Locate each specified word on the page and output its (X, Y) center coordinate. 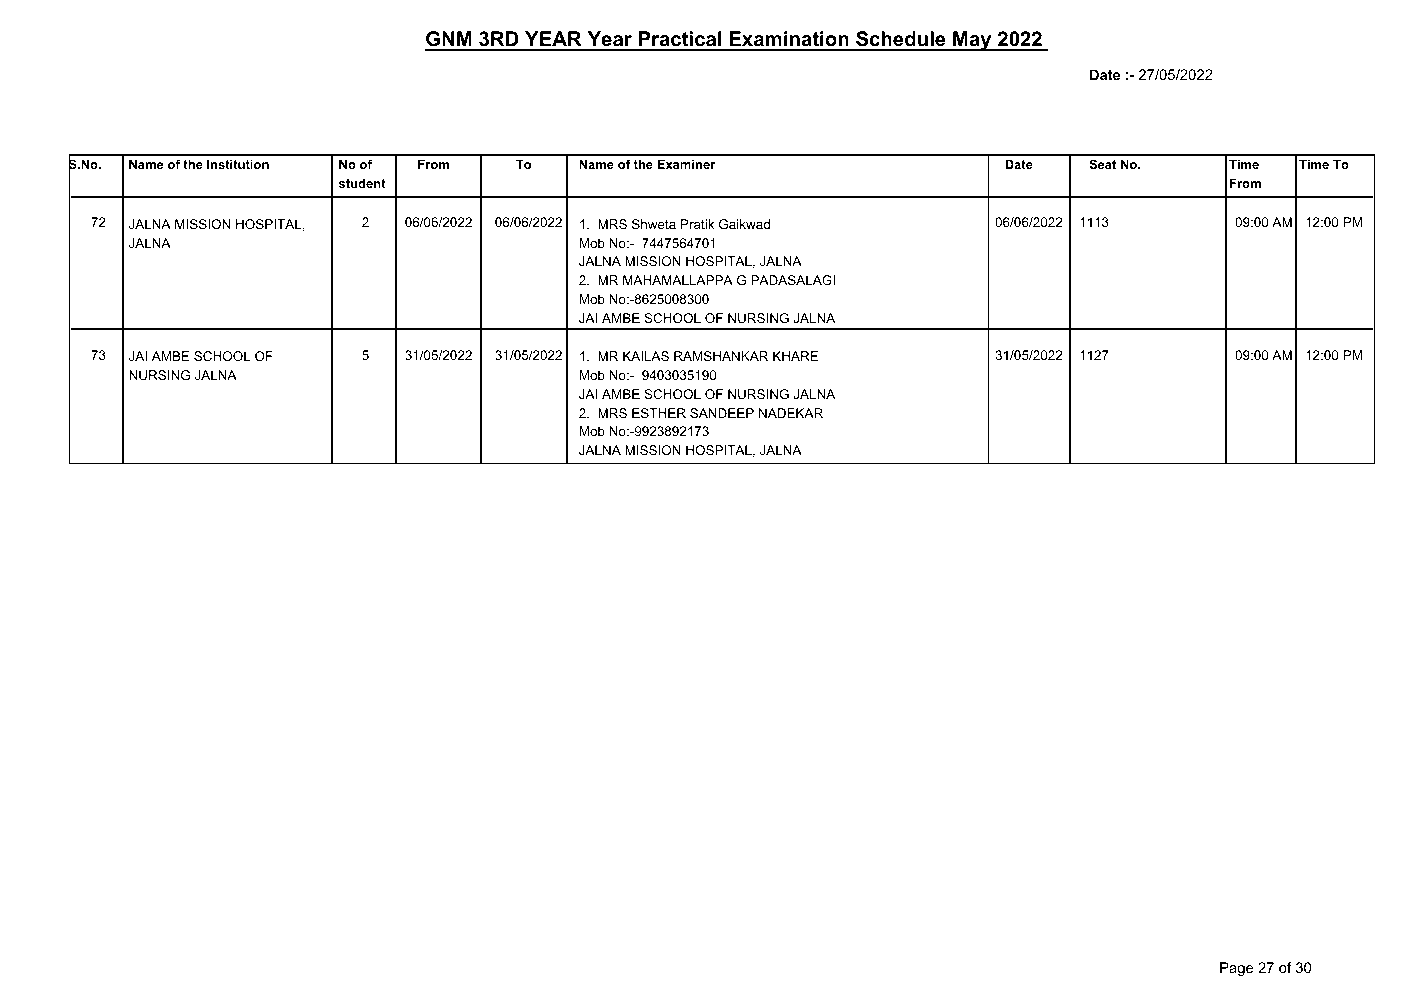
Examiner (686, 164)
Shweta (654, 224)
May (972, 41)
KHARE (795, 356)
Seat (1102, 164)
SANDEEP (722, 413)
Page (1236, 969)
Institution (238, 164)
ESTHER (659, 413)
